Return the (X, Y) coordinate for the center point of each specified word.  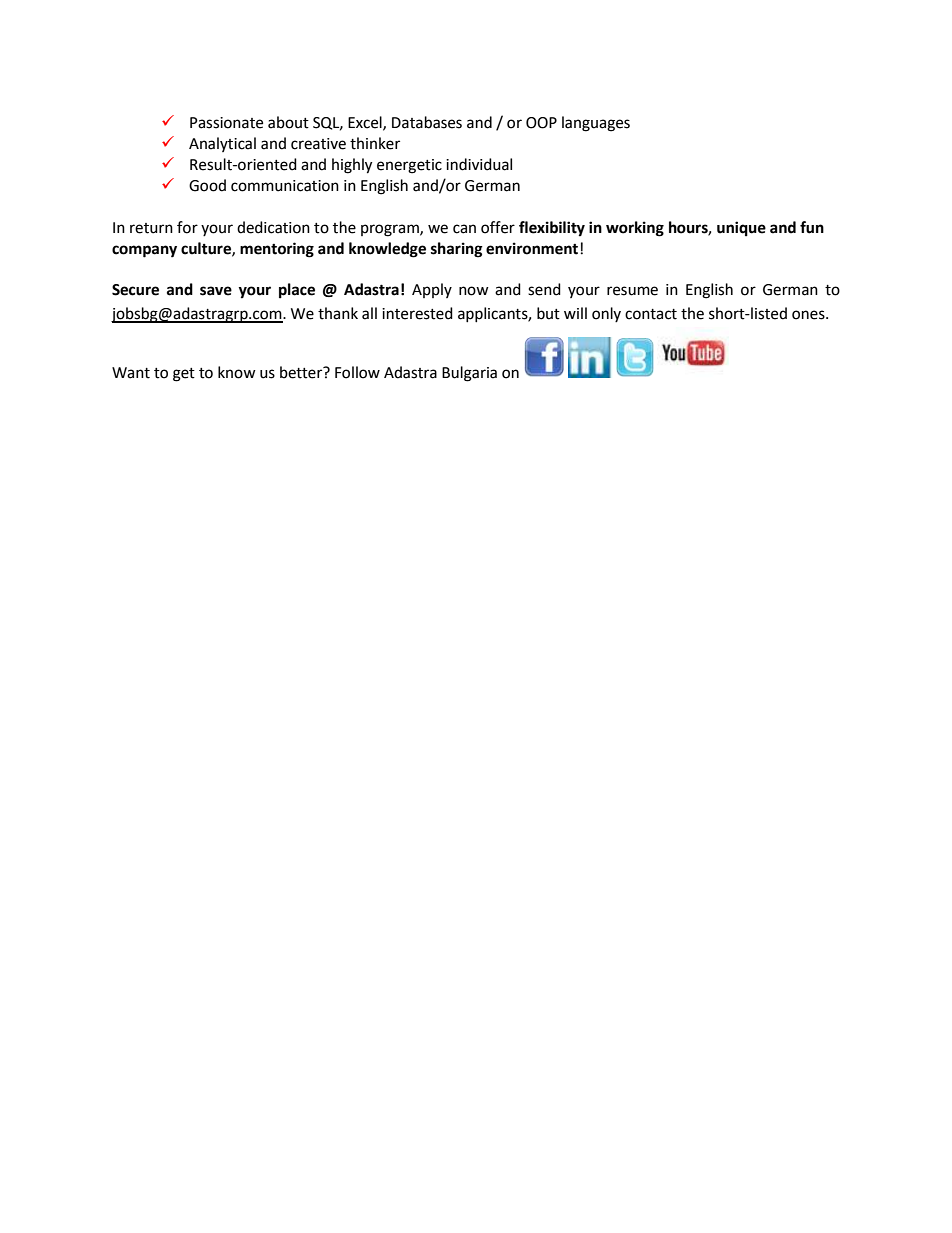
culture (207, 249)
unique (741, 229)
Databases (427, 122)
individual (479, 164)
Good (207, 185)
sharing (457, 250)
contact (651, 314)
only (606, 314)
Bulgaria (469, 374)
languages (596, 124)
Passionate (226, 123)
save (216, 291)
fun (812, 227)
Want (131, 373)
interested (417, 313)
